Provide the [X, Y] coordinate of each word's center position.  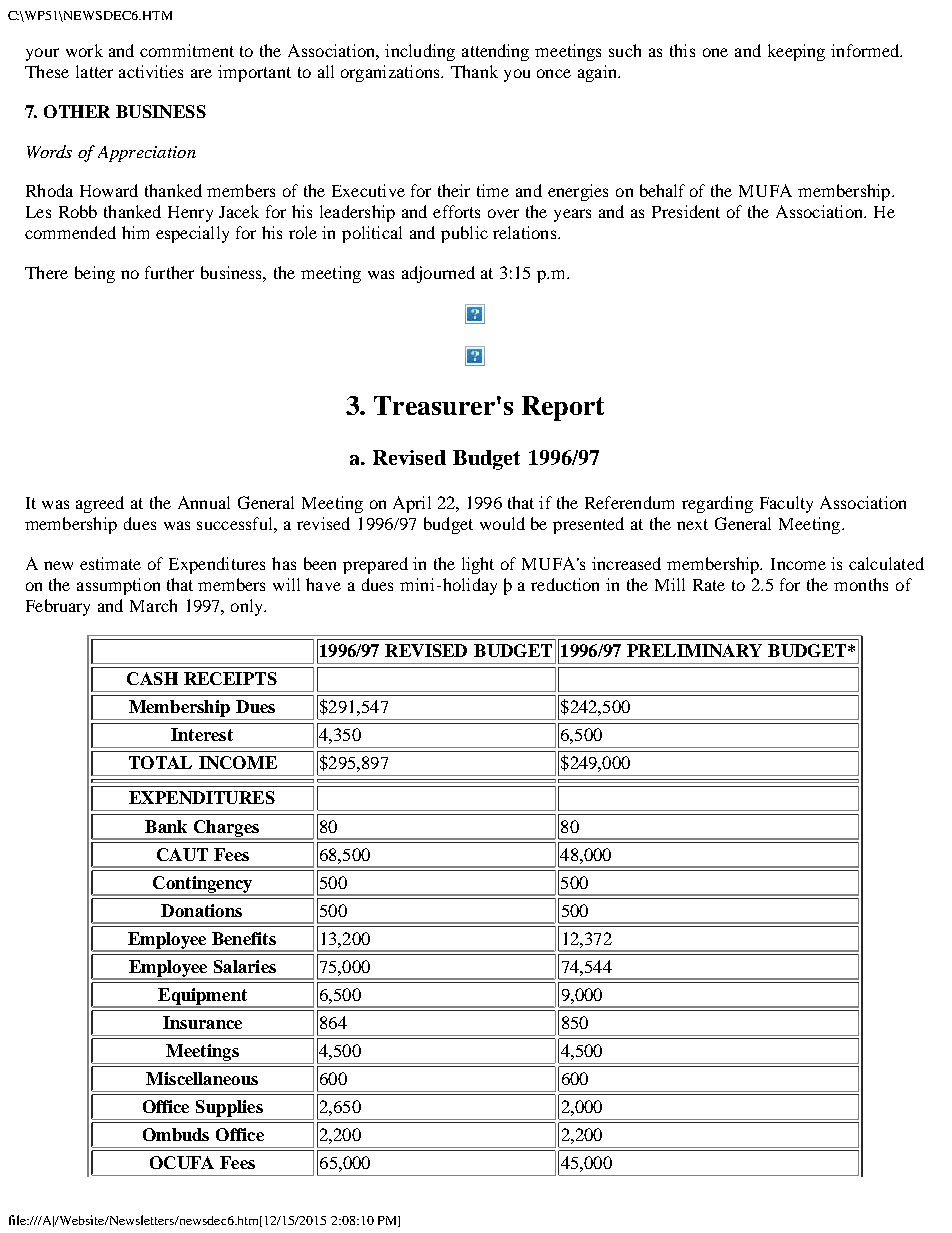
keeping [796, 52]
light [478, 565]
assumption [118, 586]
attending [495, 52]
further [169, 272]
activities [151, 71]
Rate [709, 585]
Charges [226, 829]
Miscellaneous [202, 1078]
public [464, 234]
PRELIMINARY [694, 650]
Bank [166, 826]
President [686, 211]
